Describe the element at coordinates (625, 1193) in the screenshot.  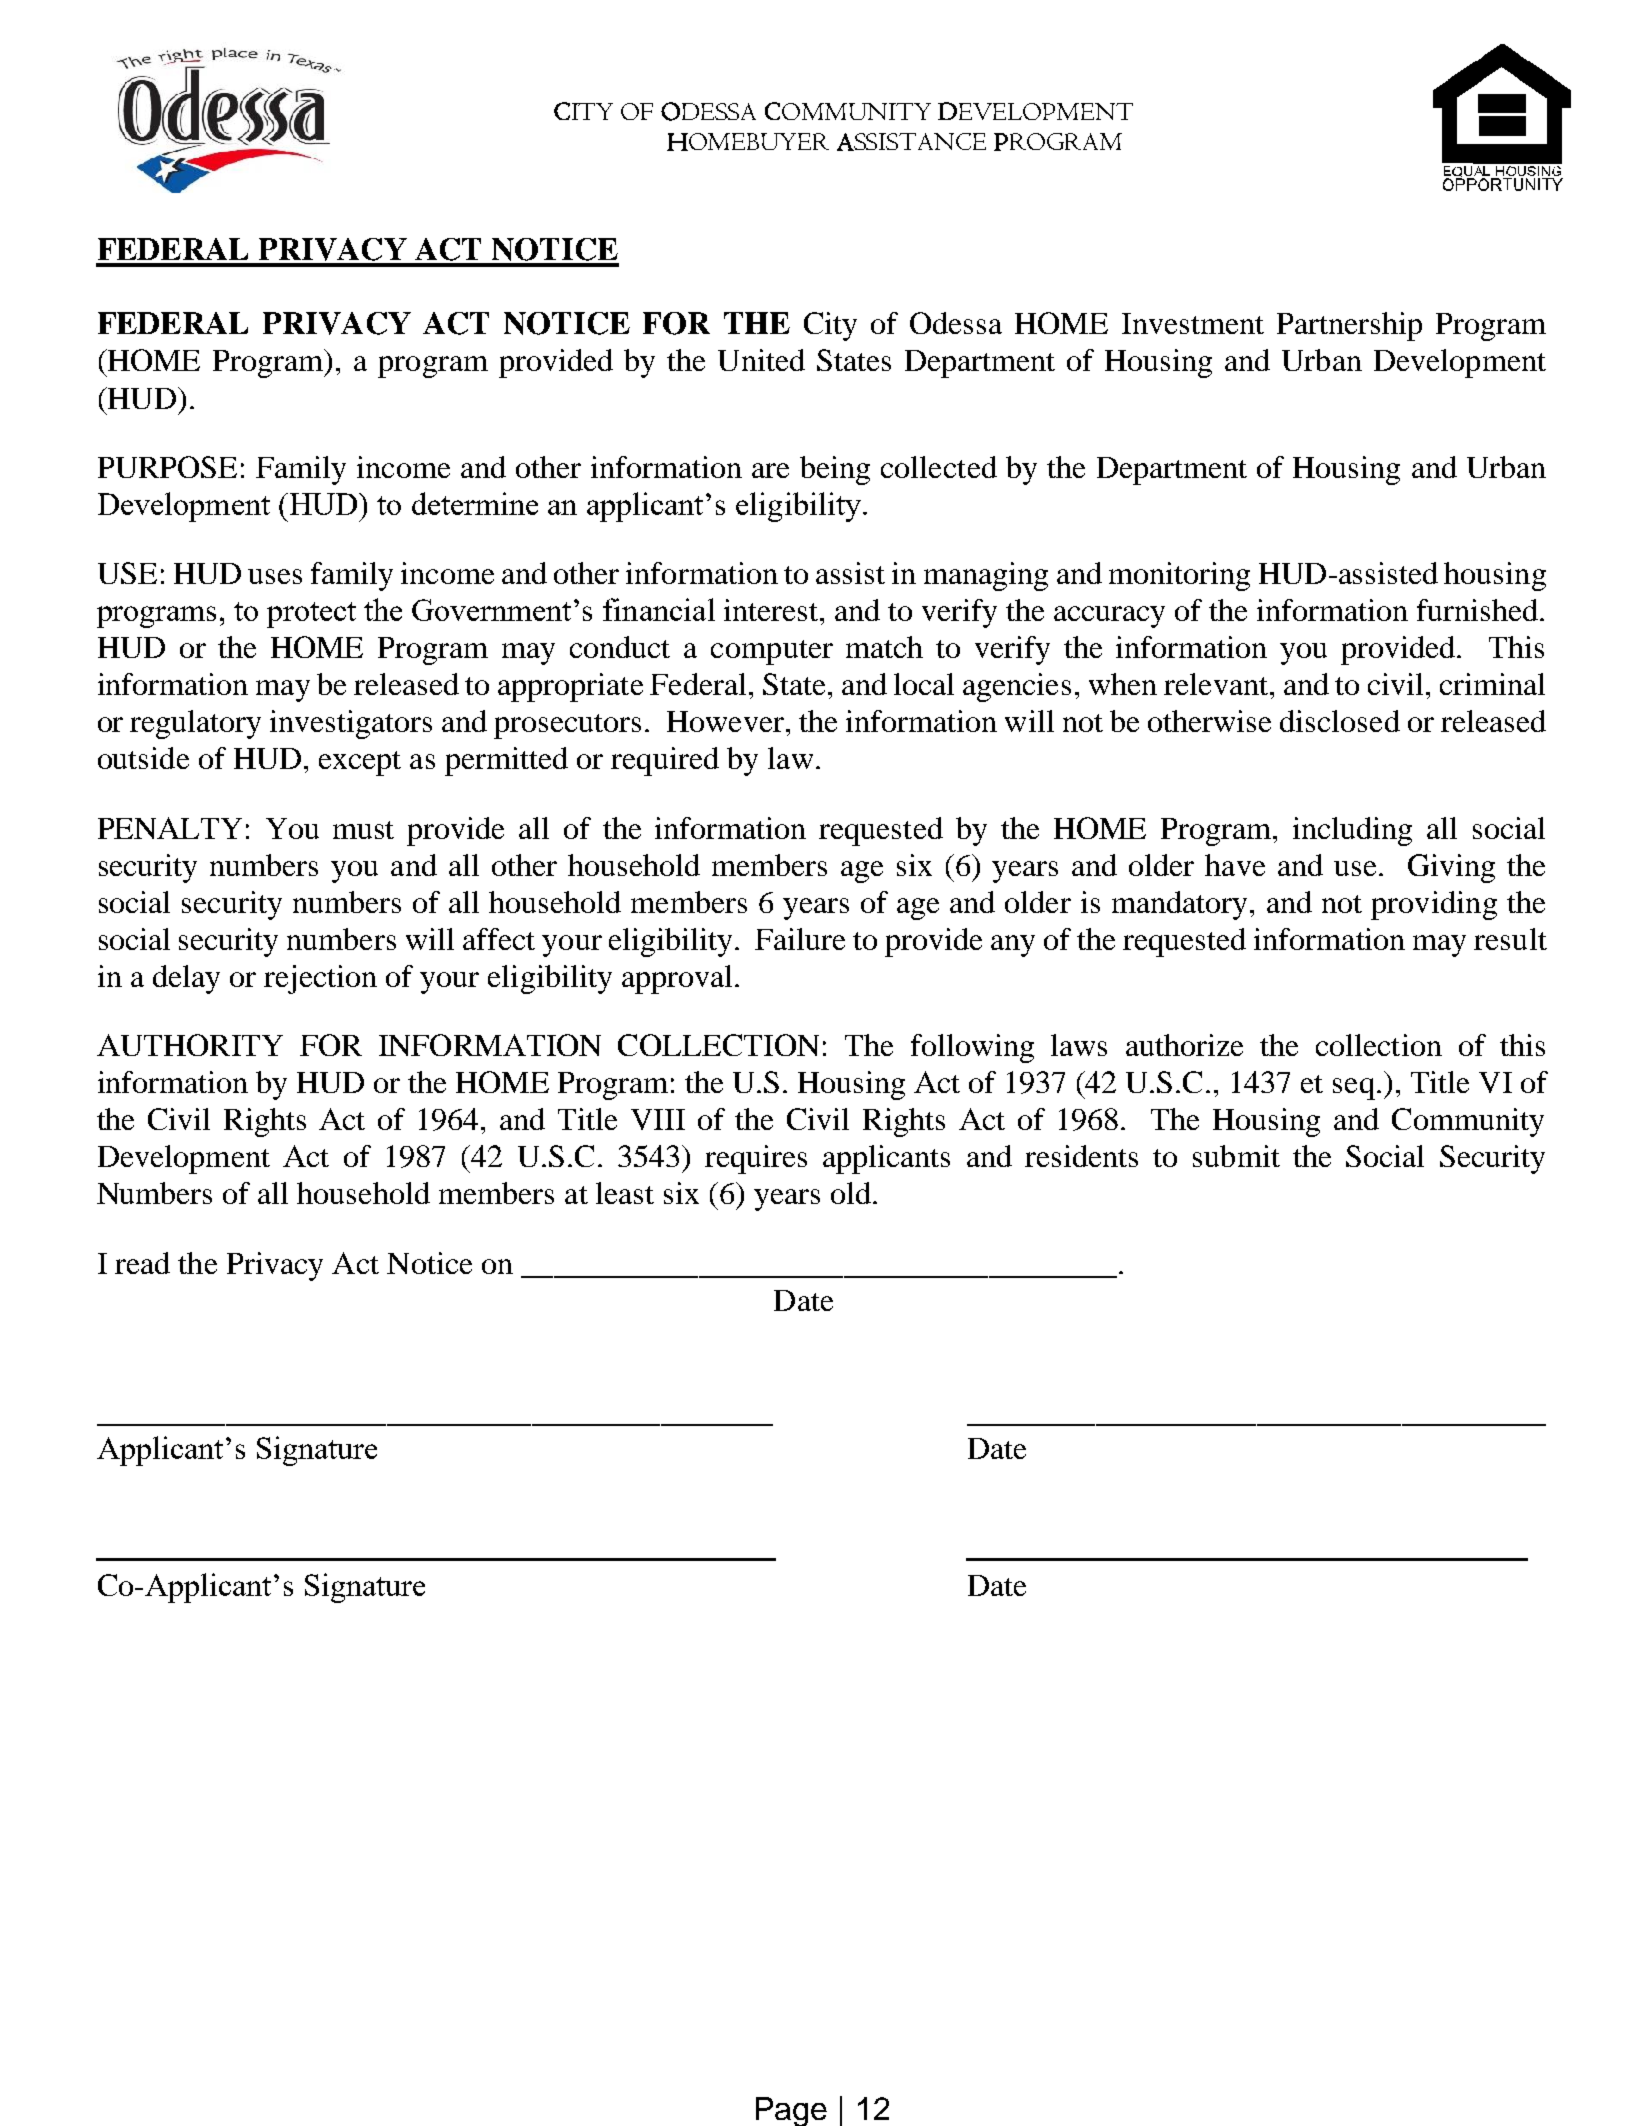
I see `least` at that location.
